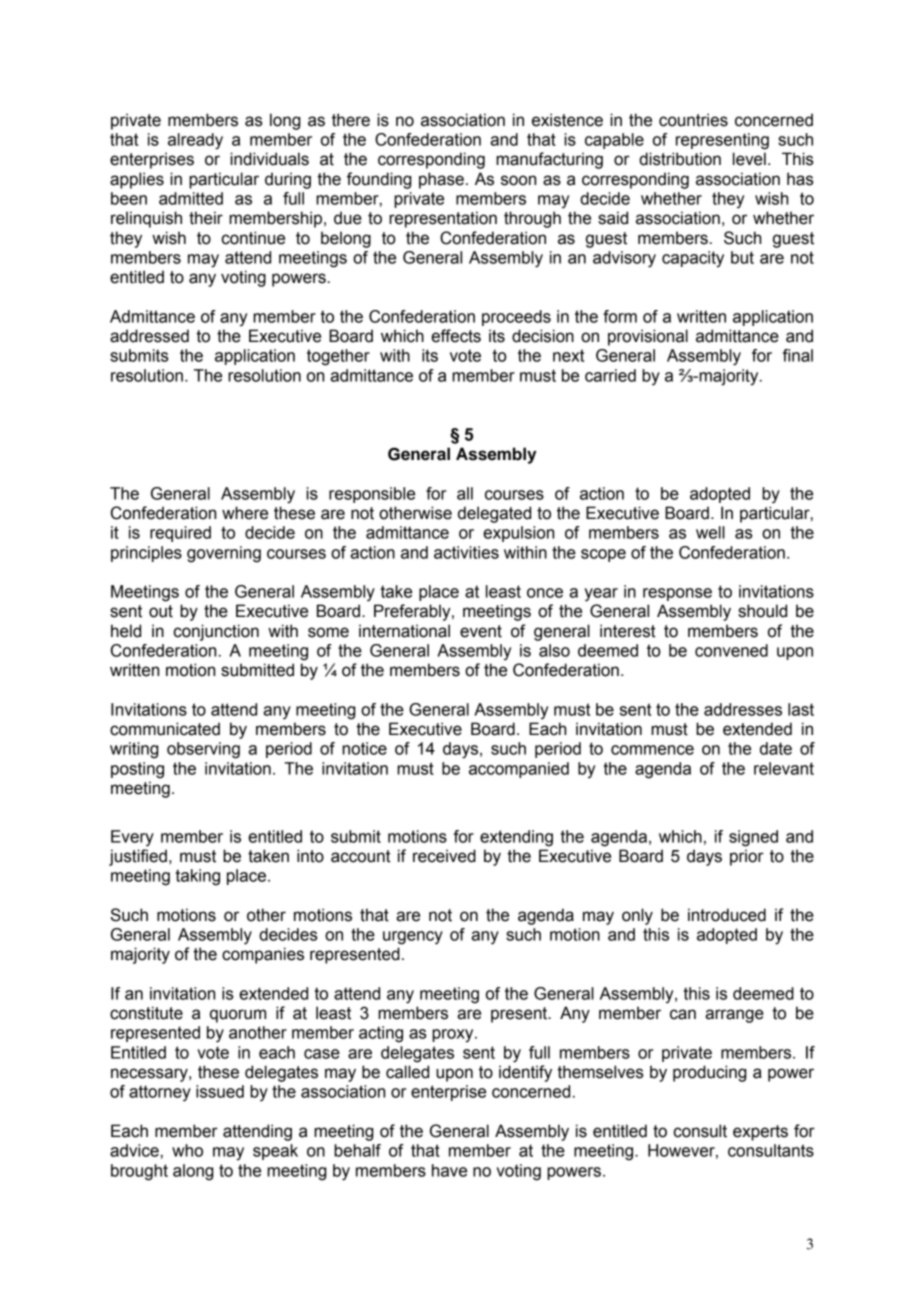 This screenshot has height=1308, width=924. Describe the element at coordinates (749, 159) in the screenshot. I see `level` at that location.
